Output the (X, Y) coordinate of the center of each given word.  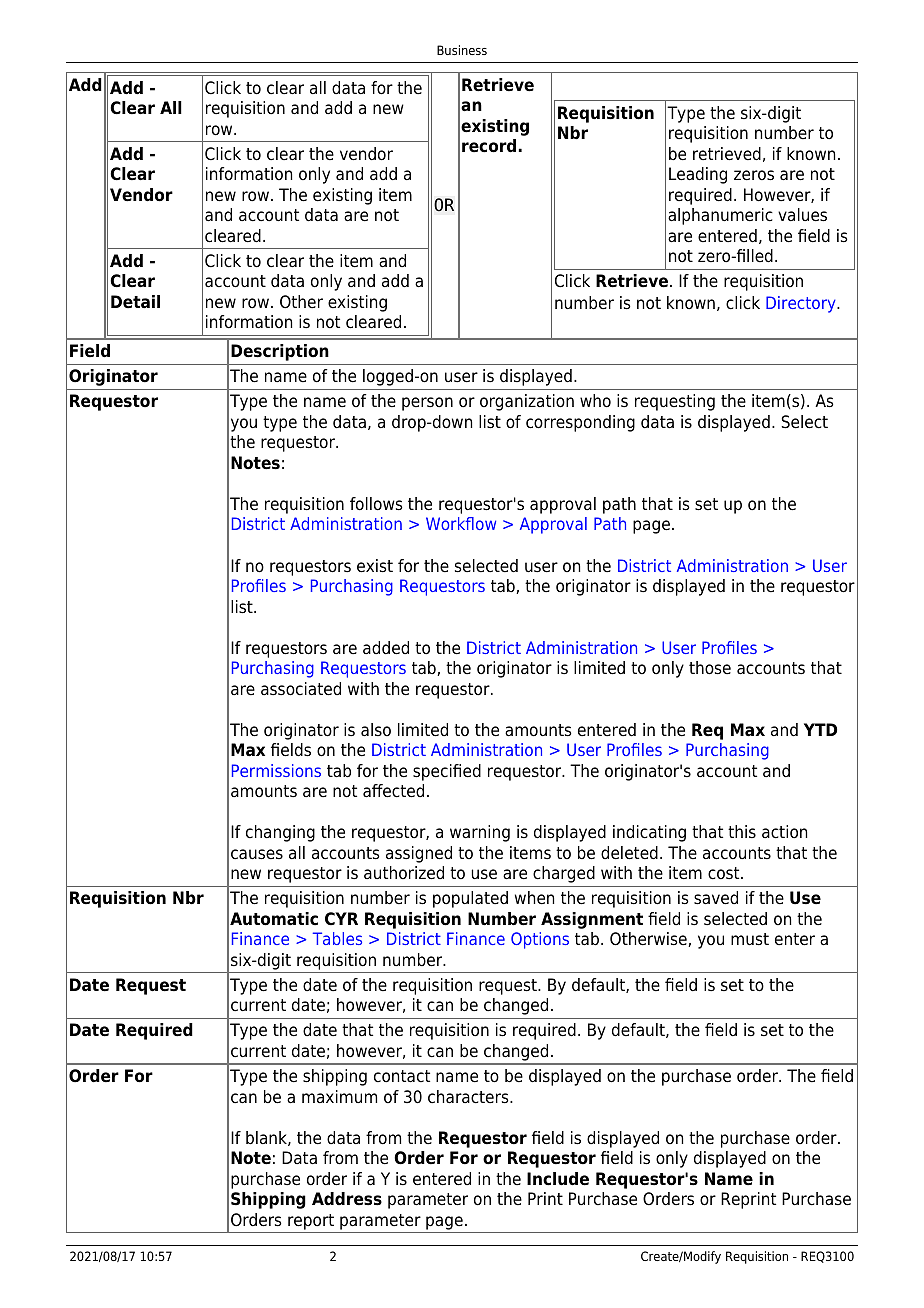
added (386, 648)
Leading (698, 175)
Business (462, 50)
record (489, 146)
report (311, 1222)
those (710, 668)
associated (301, 689)
